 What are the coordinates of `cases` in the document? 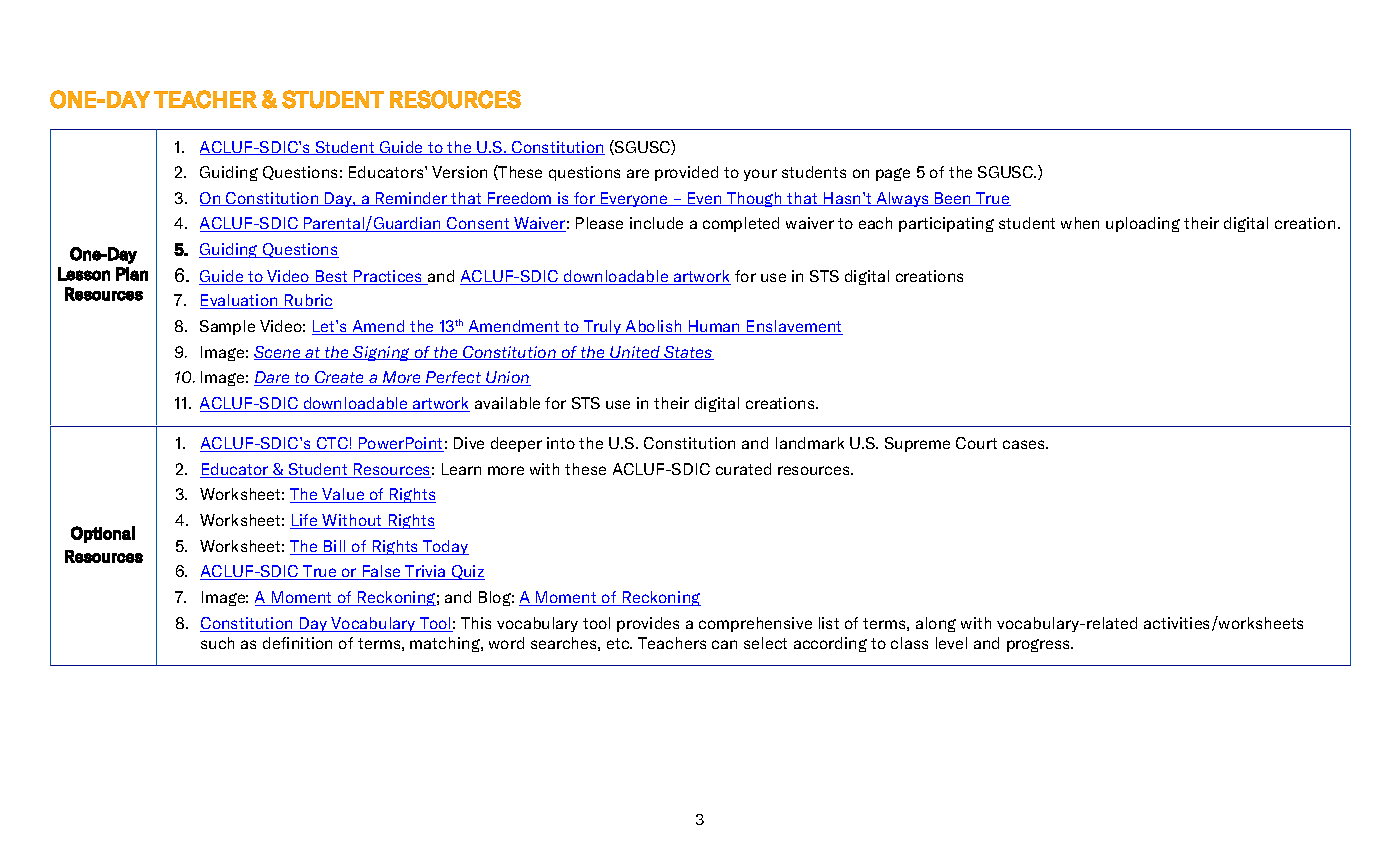 It's located at (1025, 444).
